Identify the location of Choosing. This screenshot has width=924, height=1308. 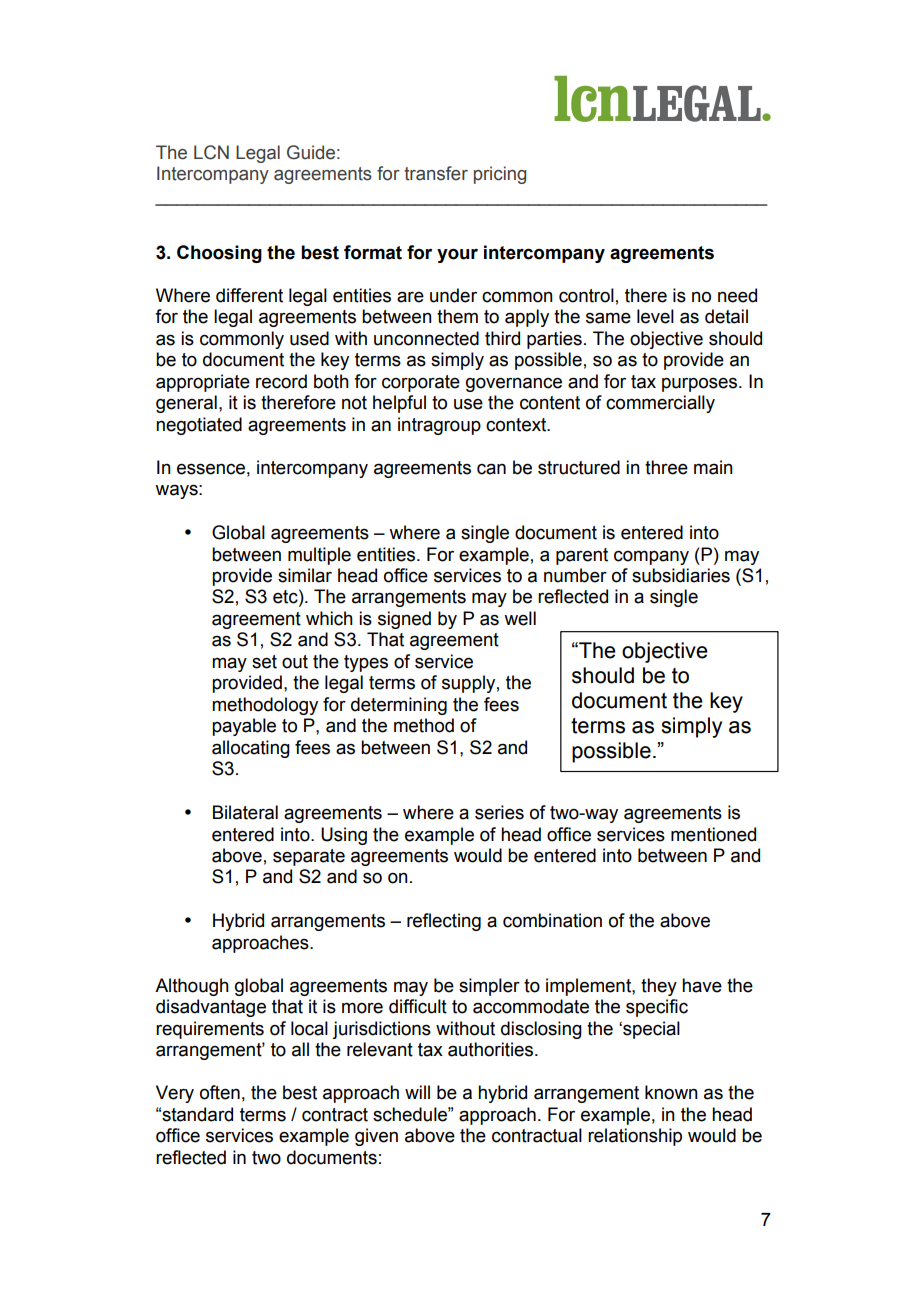
(219, 254).
